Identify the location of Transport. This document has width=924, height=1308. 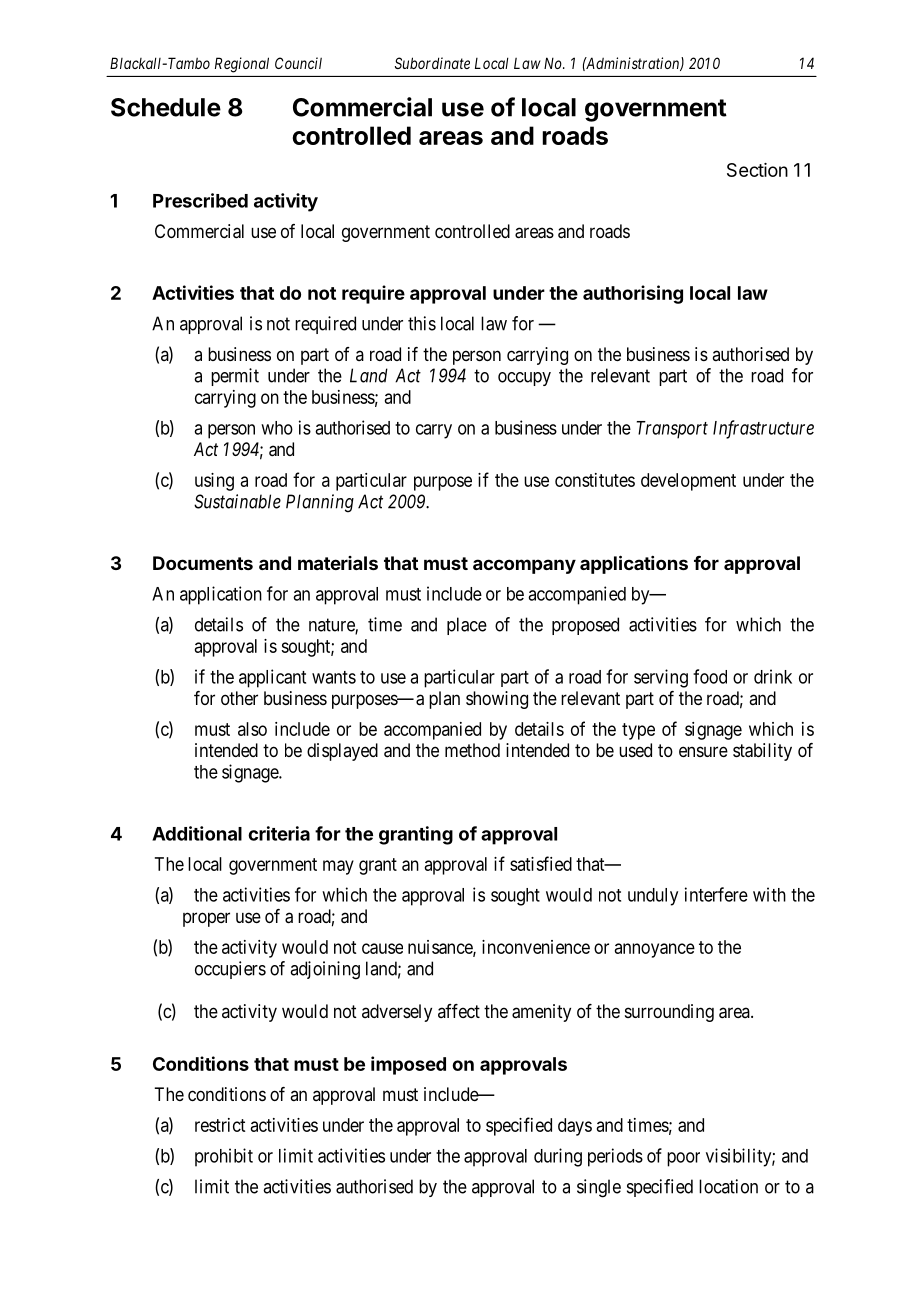
(672, 430).
